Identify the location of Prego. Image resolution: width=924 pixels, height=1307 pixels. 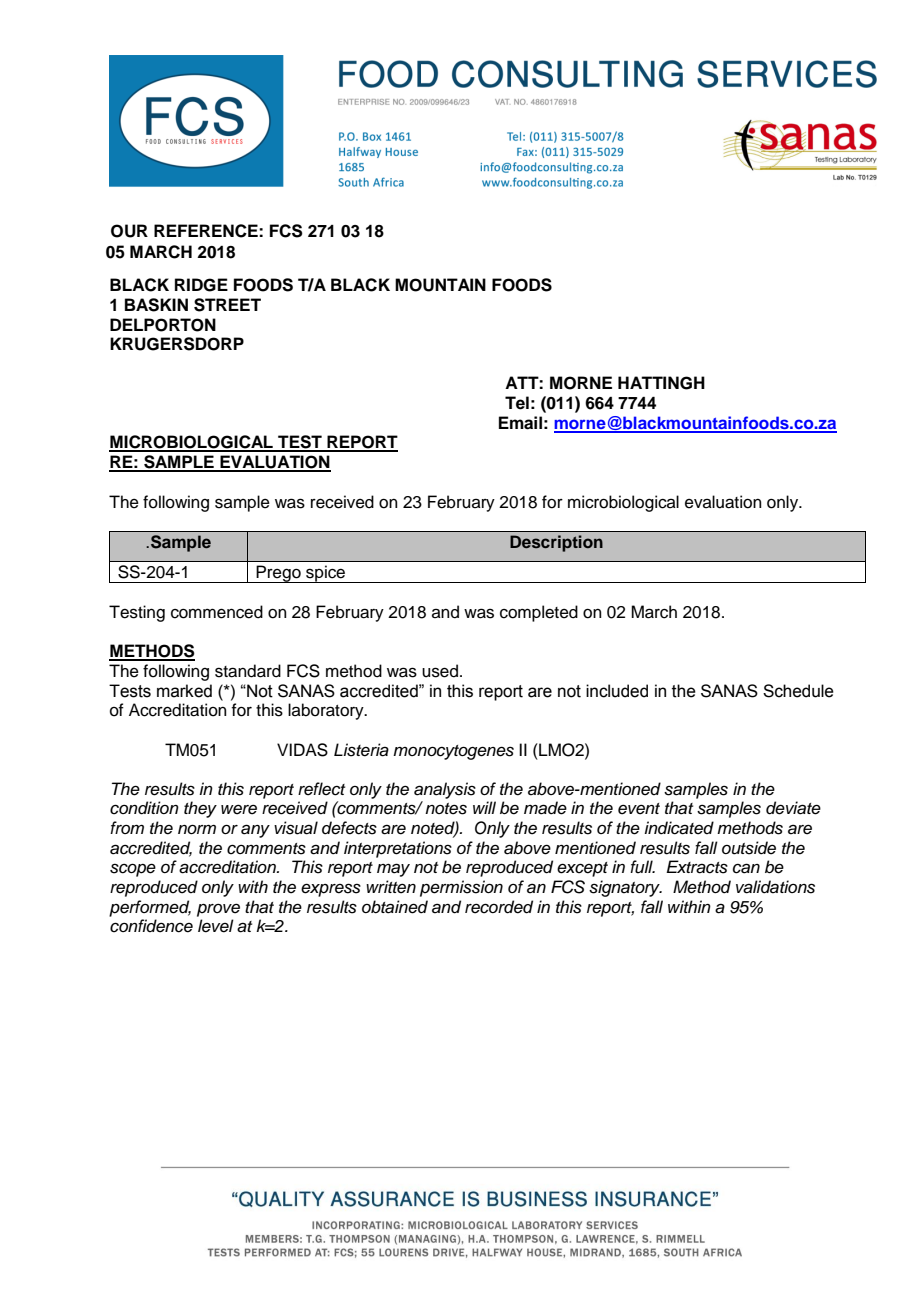
(279, 574).
